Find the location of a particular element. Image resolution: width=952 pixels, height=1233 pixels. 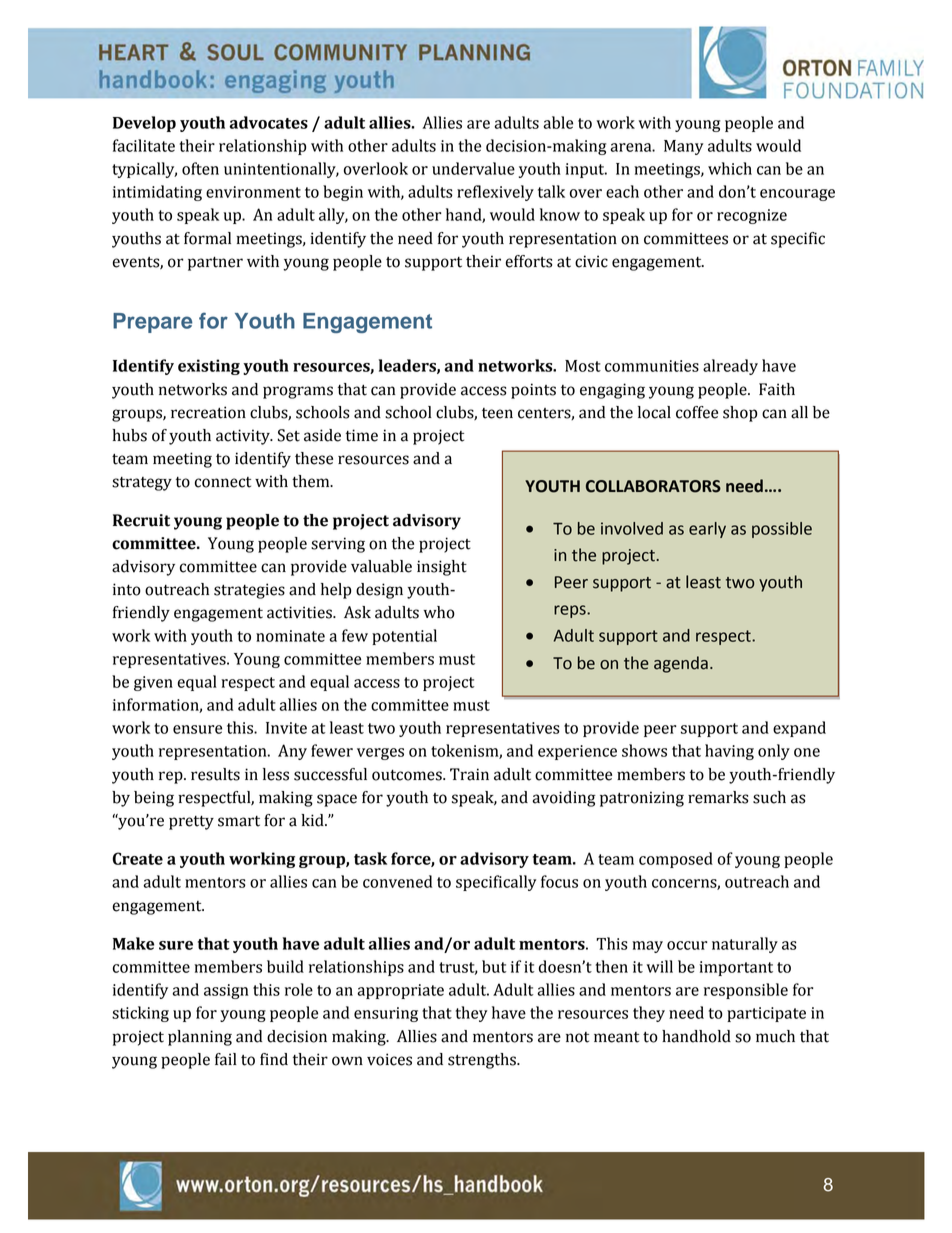

often is located at coordinates (200, 168).
